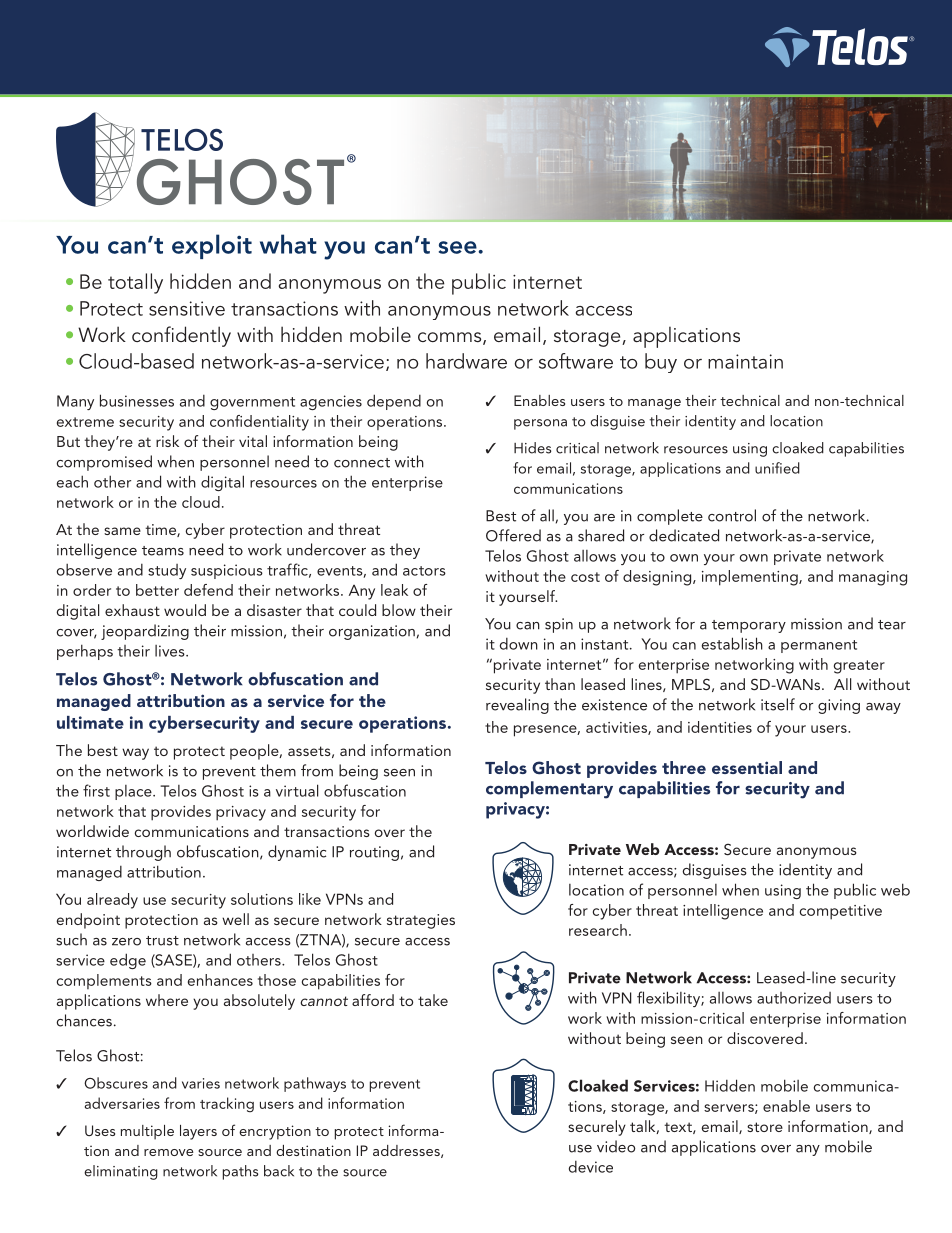  I want to click on device, so click(591, 1167).
